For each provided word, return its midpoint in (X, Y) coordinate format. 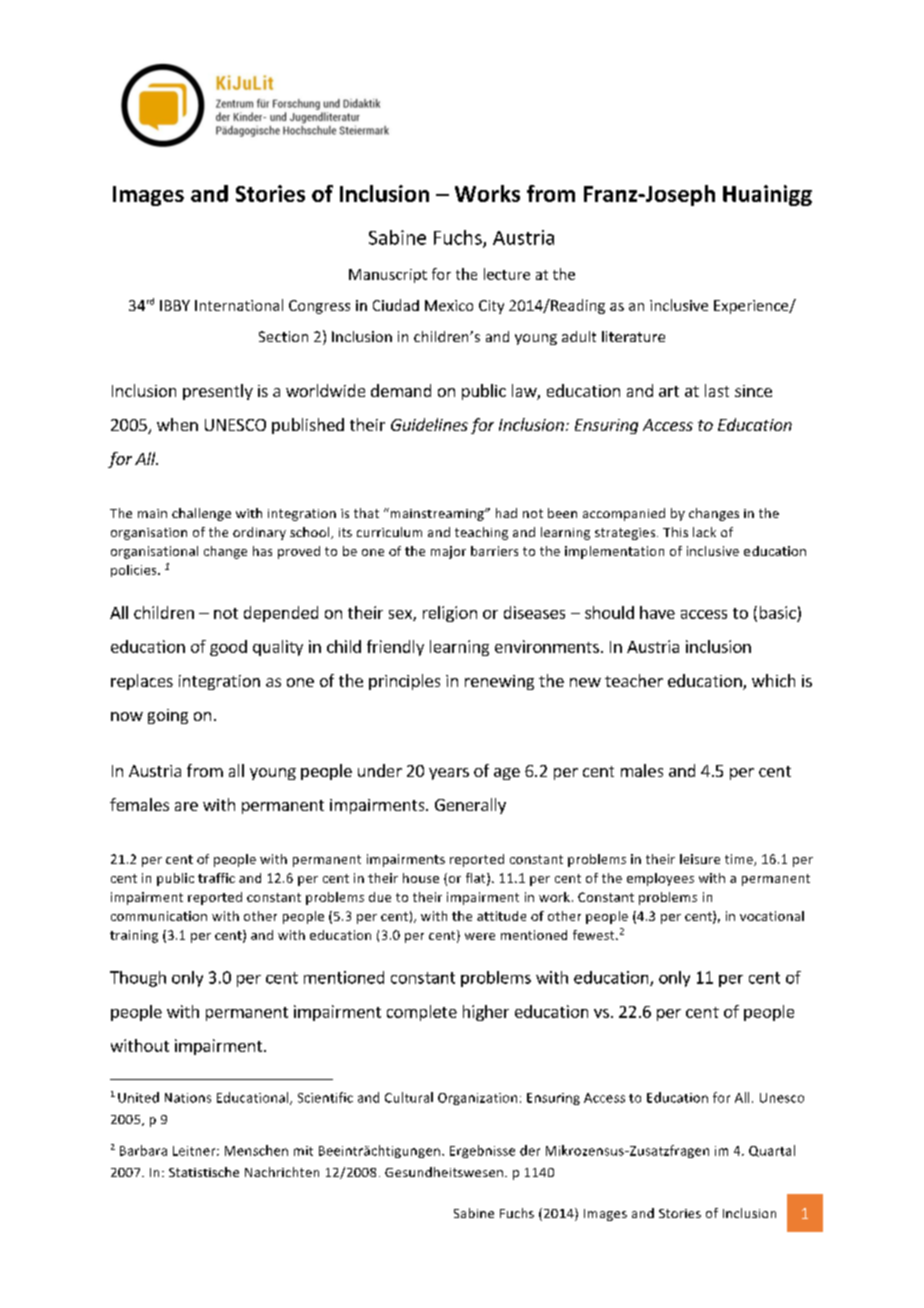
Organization (477, 1099)
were (480, 936)
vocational (772, 916)
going (168, 716)
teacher (634, 680)
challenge (201, 514)
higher (486, 1013)
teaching (481, 533)
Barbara (143, 1150)
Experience (752, 307)
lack (704, 532)
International (239, 305)
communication (159, 916)
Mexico (449, 305)
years (449, 774)
